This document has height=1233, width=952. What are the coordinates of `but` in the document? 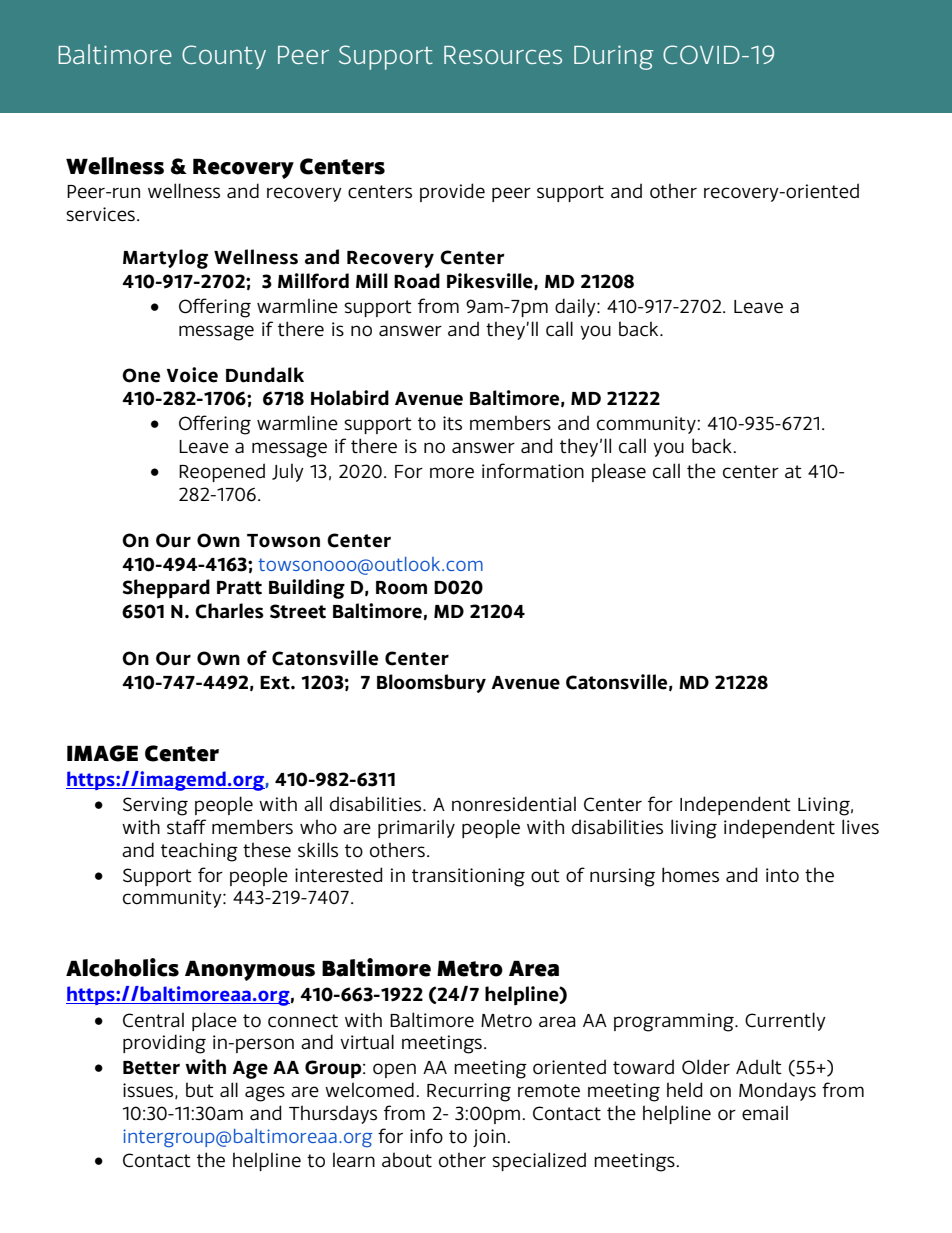 It's located at (200, 1090).
